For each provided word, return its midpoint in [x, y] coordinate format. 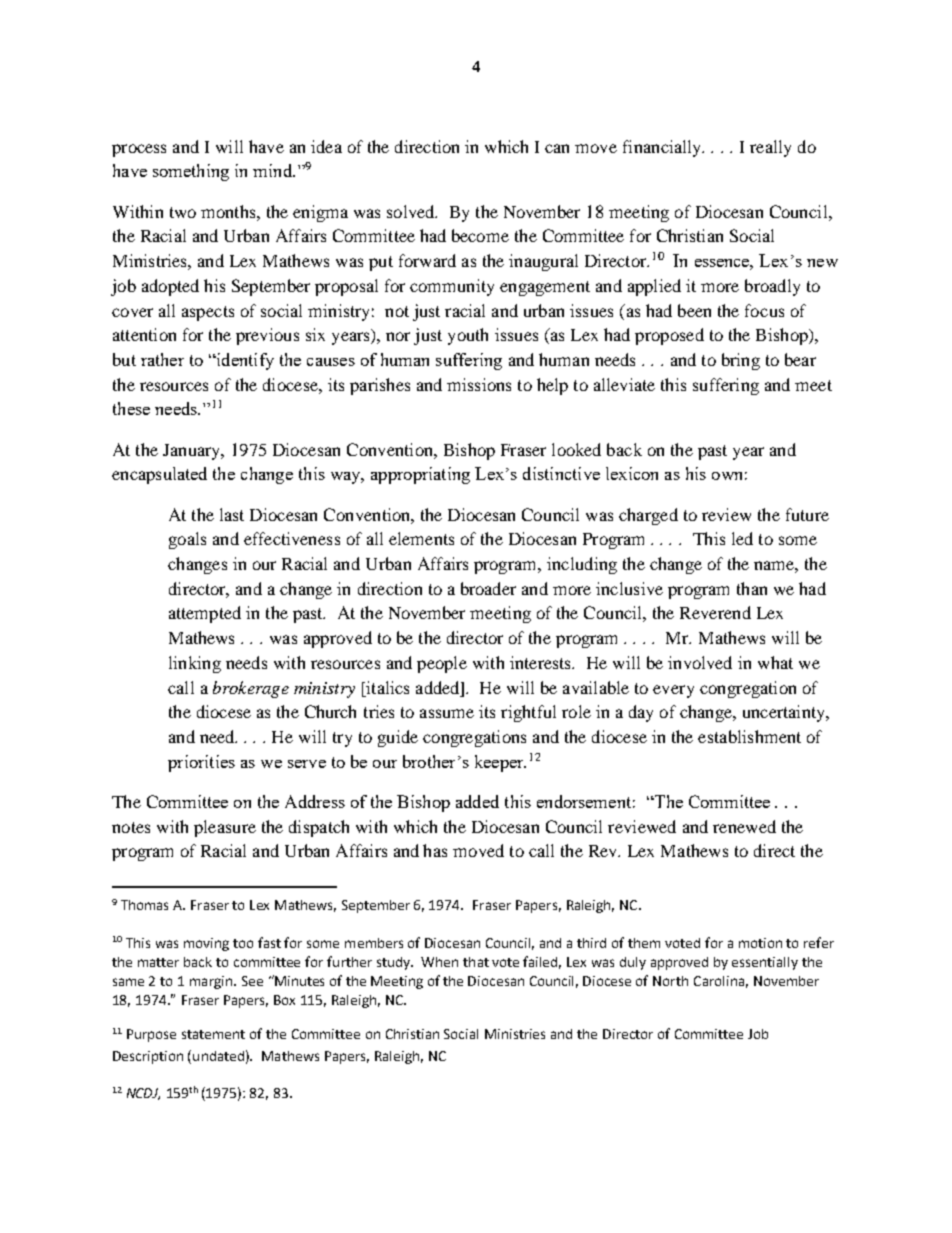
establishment [749, 736]
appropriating [420, 475]
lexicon [632, 473]
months [229, 211]
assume [447, 713]
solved [412, 211]
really [770, 148]
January [193, 452]
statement [213, 1034]
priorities [201, 763]
